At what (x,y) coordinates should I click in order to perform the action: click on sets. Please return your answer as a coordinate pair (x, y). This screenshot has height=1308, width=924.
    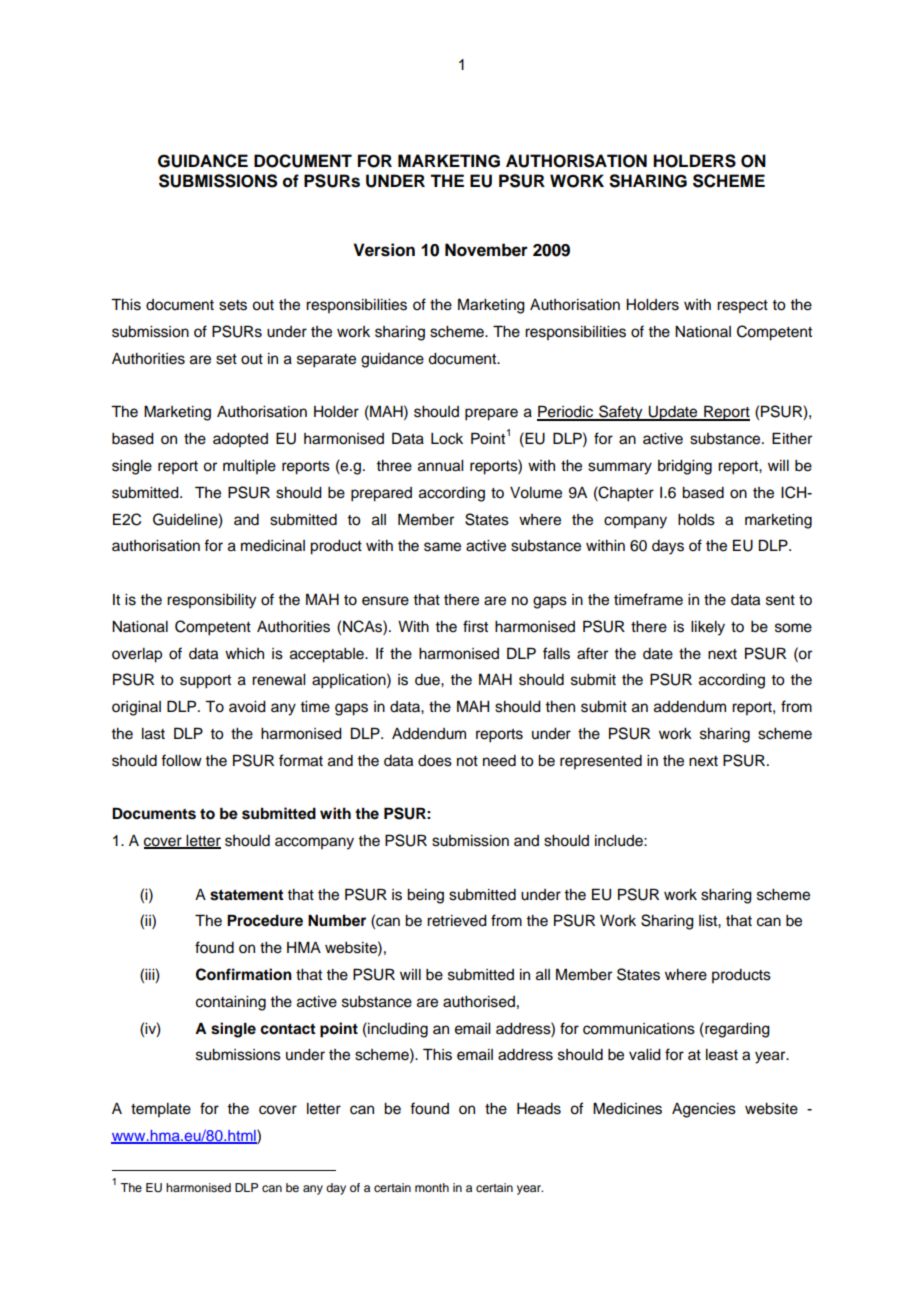
    Looking at the image, I should click on (233, 305).
